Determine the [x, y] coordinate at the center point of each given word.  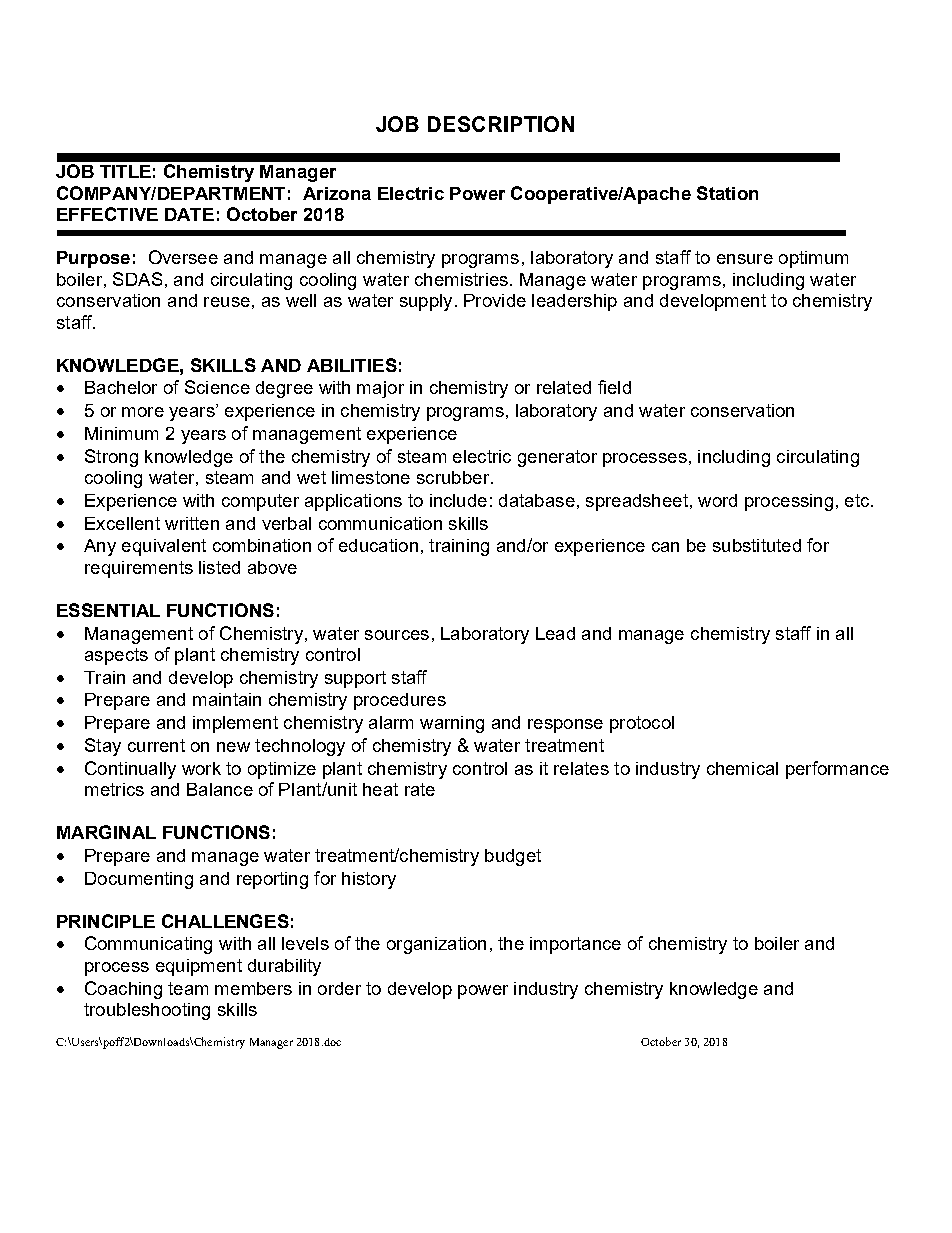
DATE [189, 214]
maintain [227, 699]
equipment [199, 967]
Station [727, 193]
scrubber [453, 477]
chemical [742, 768]
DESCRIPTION [501, 124]
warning [452, 724]
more [143, 412]
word [717, 500]
